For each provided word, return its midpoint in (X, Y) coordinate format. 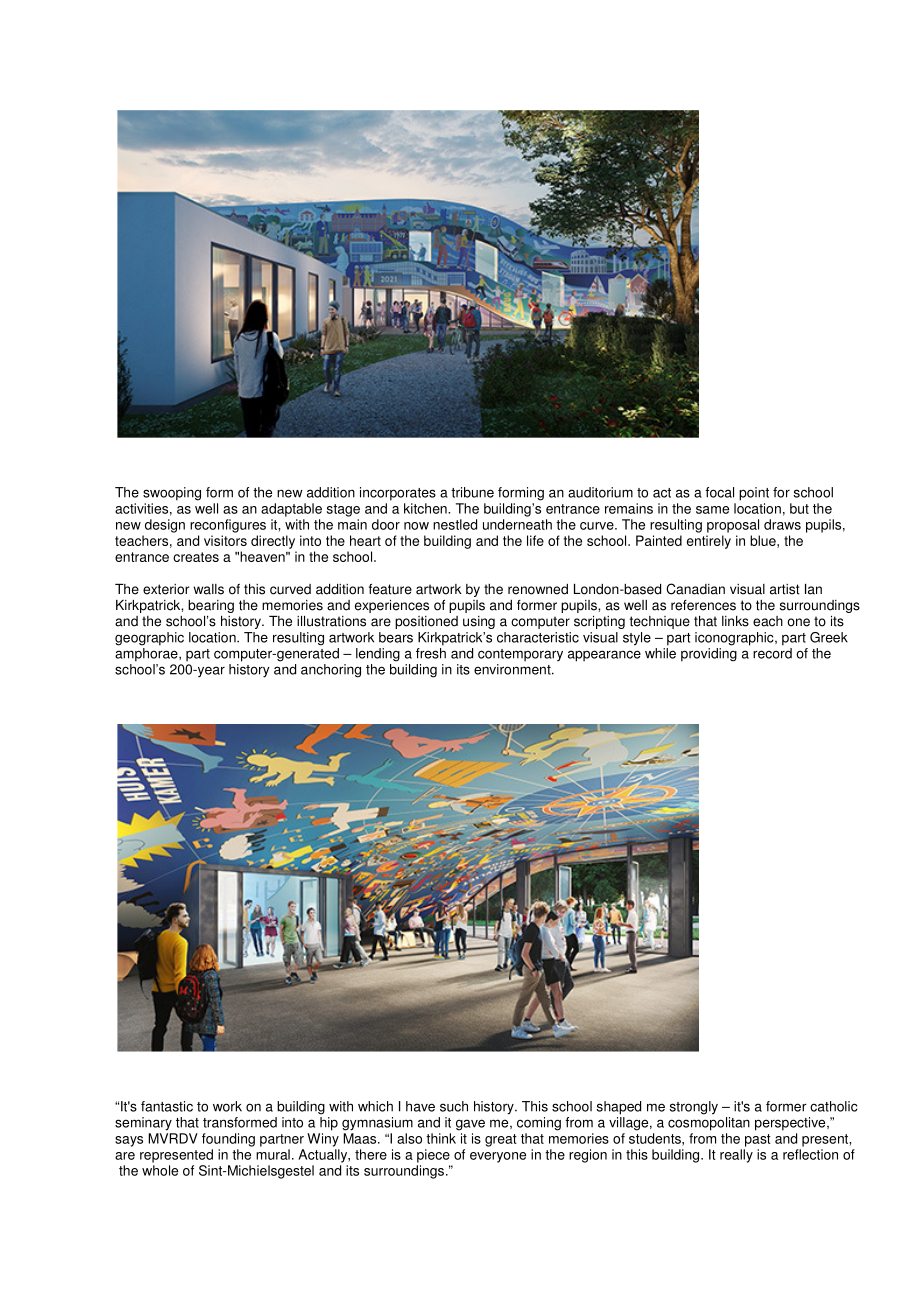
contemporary (520, 655)
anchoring (331, 671)
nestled (455, 524)
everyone (498, 1157)
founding (228, 1140)
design (165, 526)
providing (709, 655)
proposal (733, 526)
